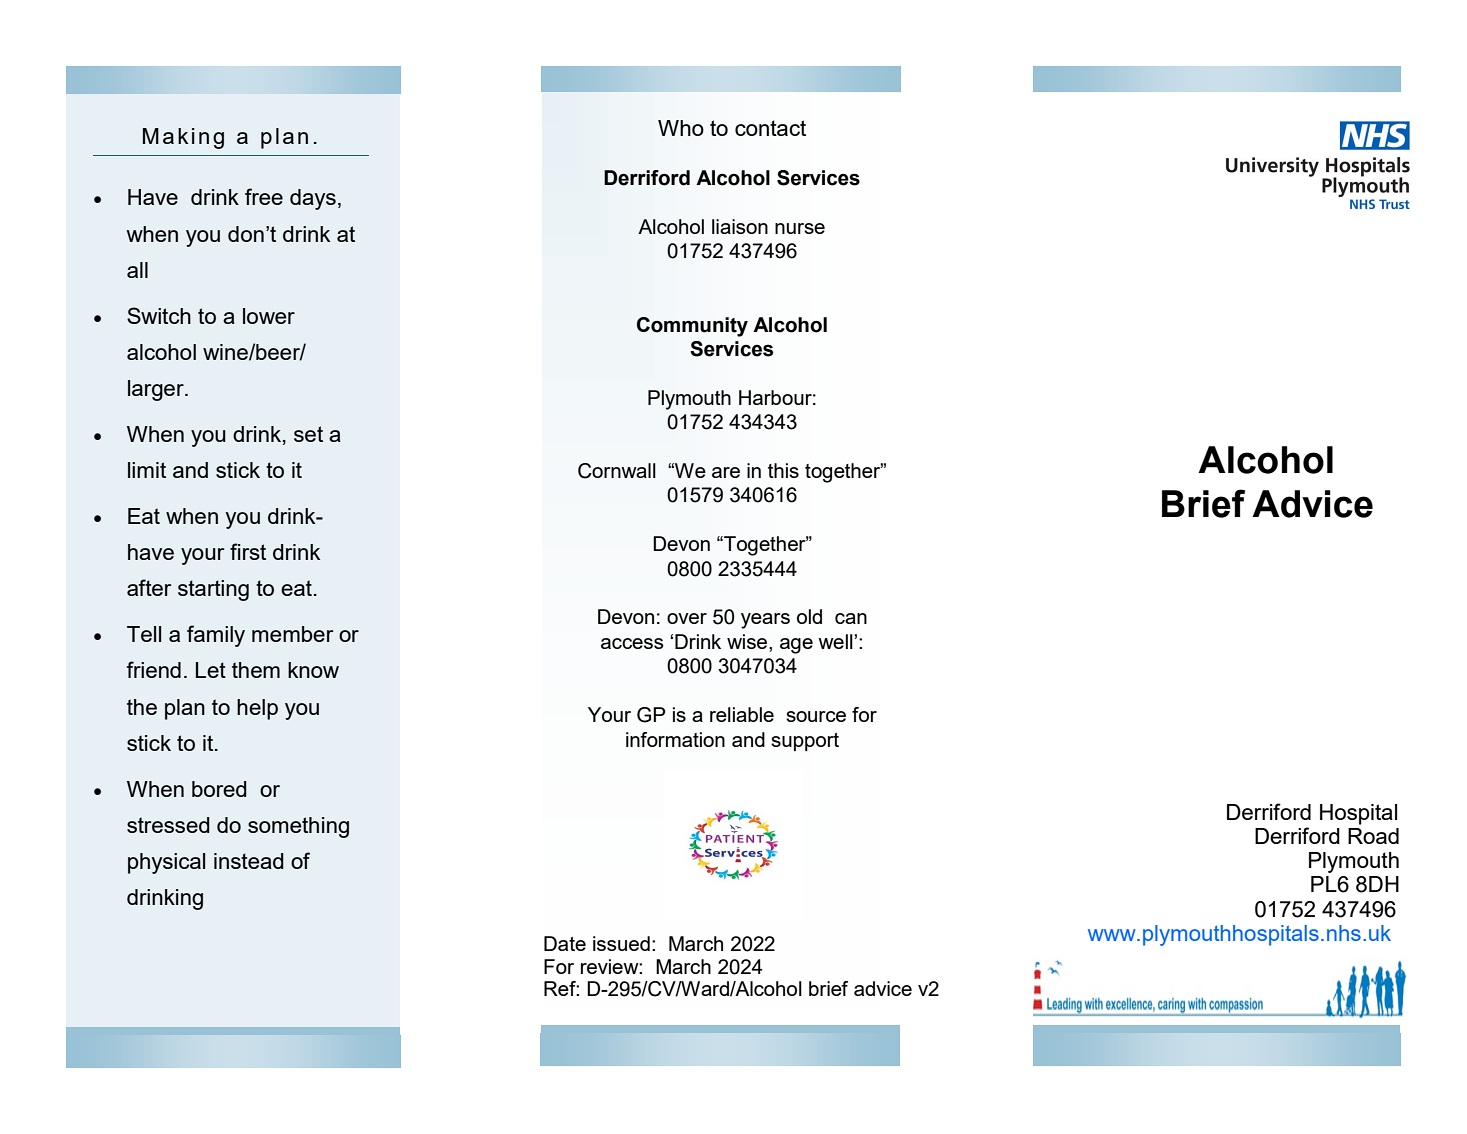 The image size is (1467, 1134). What do you see at coordinates (183, 138) in the screenshot?
I see `Making` at bounding box center [183, 138].
